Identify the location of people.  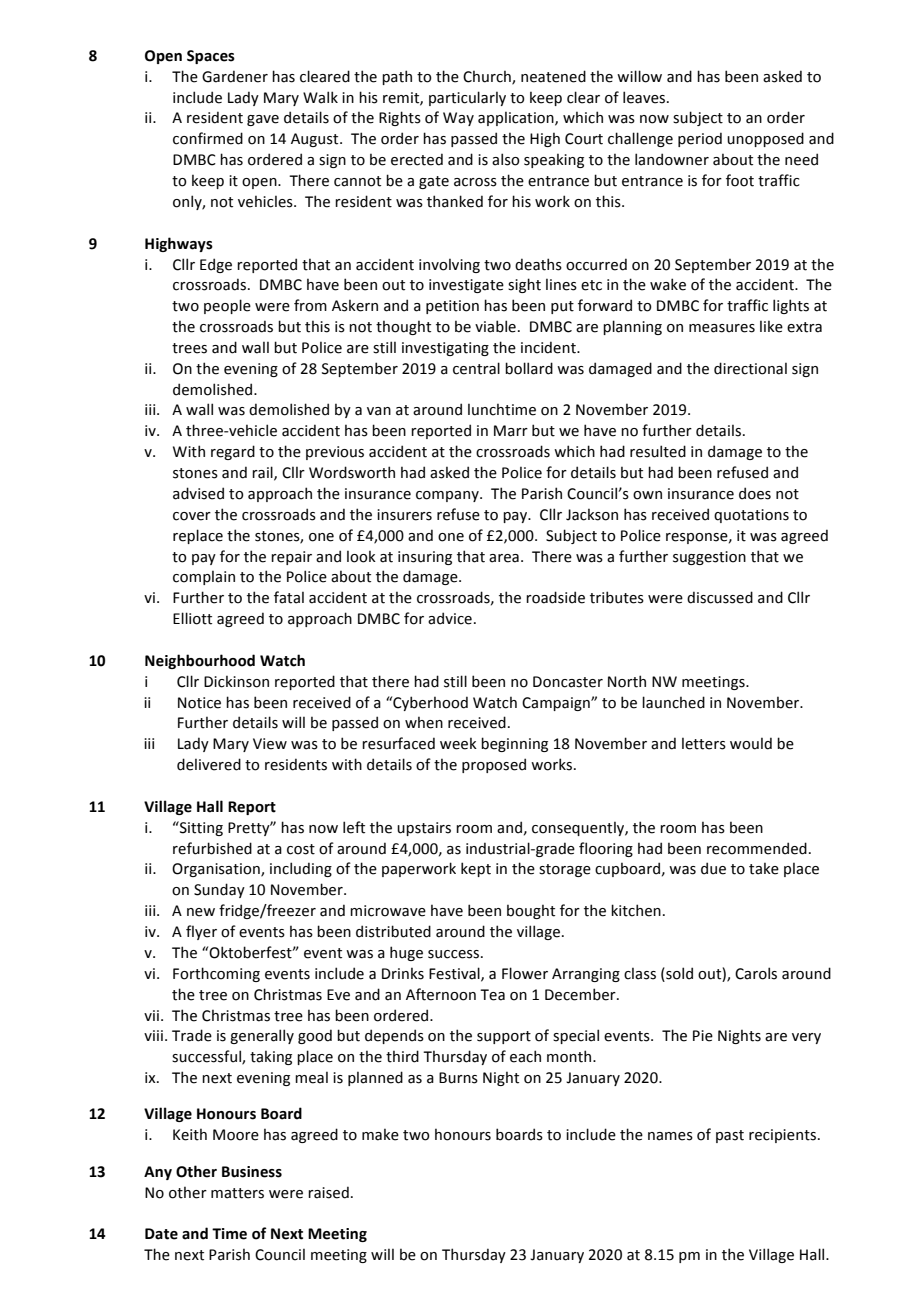
(227, 306).
